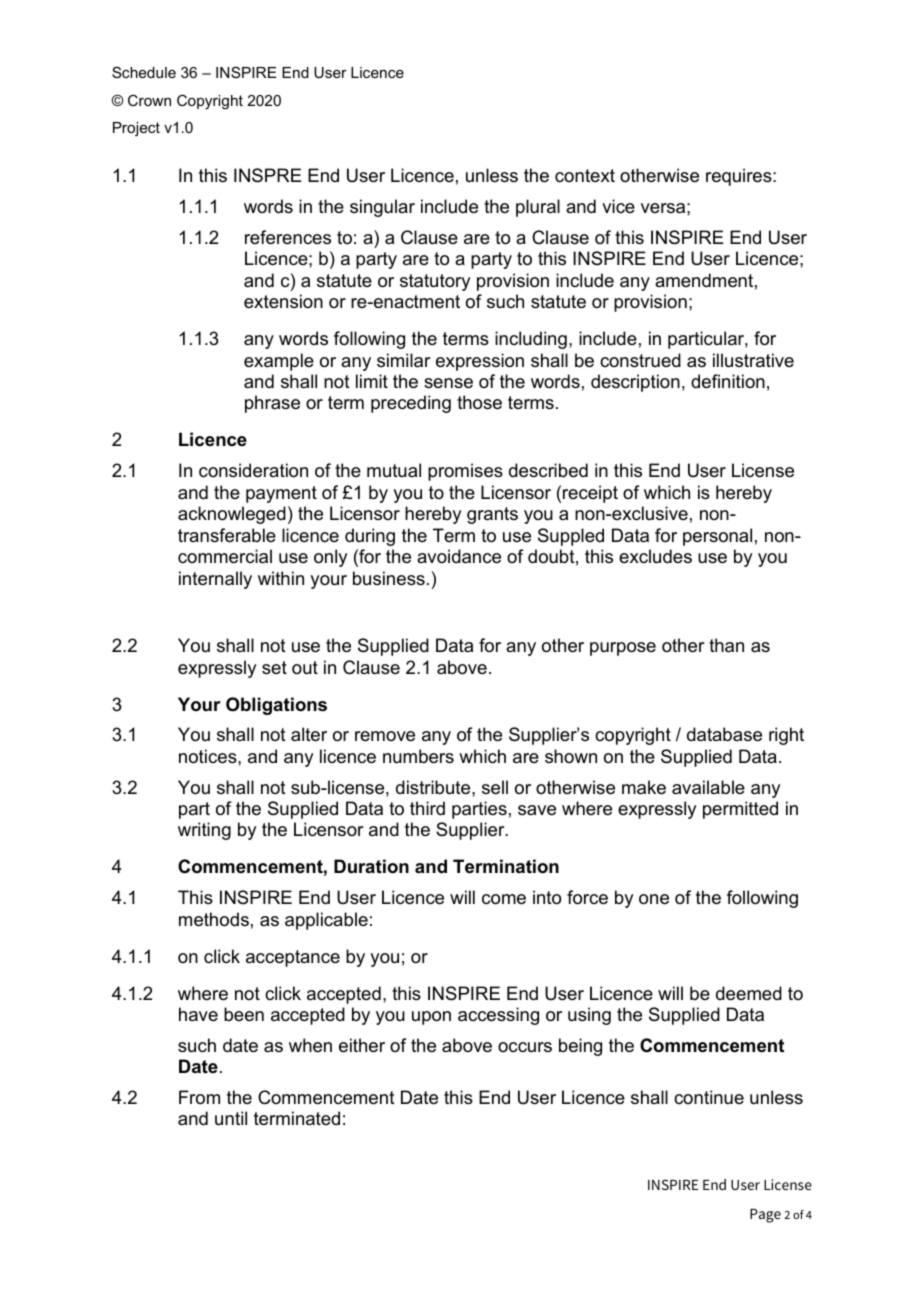 The image size is (924, 1308). What do you see at coordinates (708, 787) in the image?
I see `available` at bounding box center [708, 787].
